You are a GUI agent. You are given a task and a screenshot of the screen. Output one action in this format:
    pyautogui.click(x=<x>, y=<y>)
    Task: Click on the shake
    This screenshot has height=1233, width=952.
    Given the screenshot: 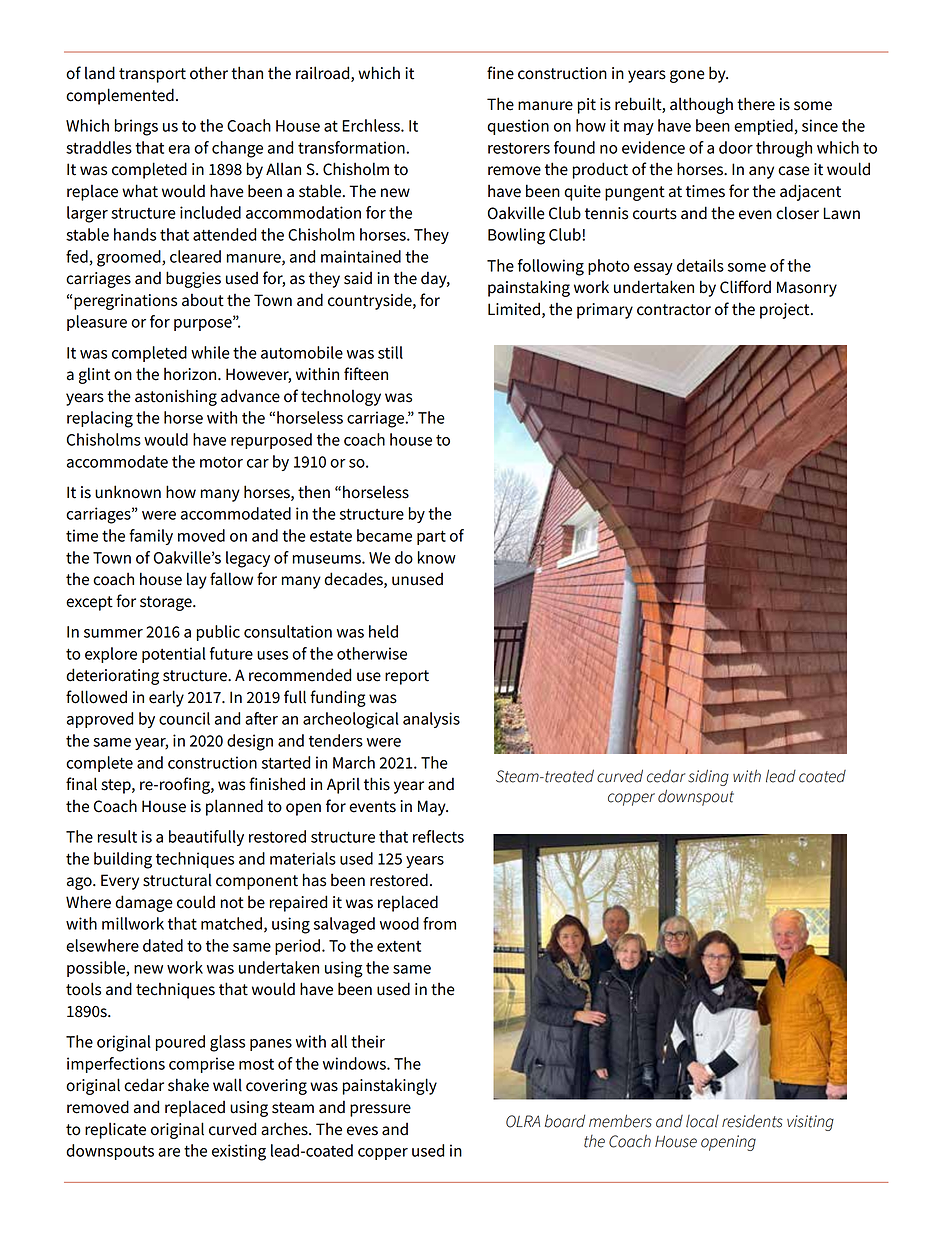 What is the action you would take?
    pyautogui.click(x=188, y=1085)
